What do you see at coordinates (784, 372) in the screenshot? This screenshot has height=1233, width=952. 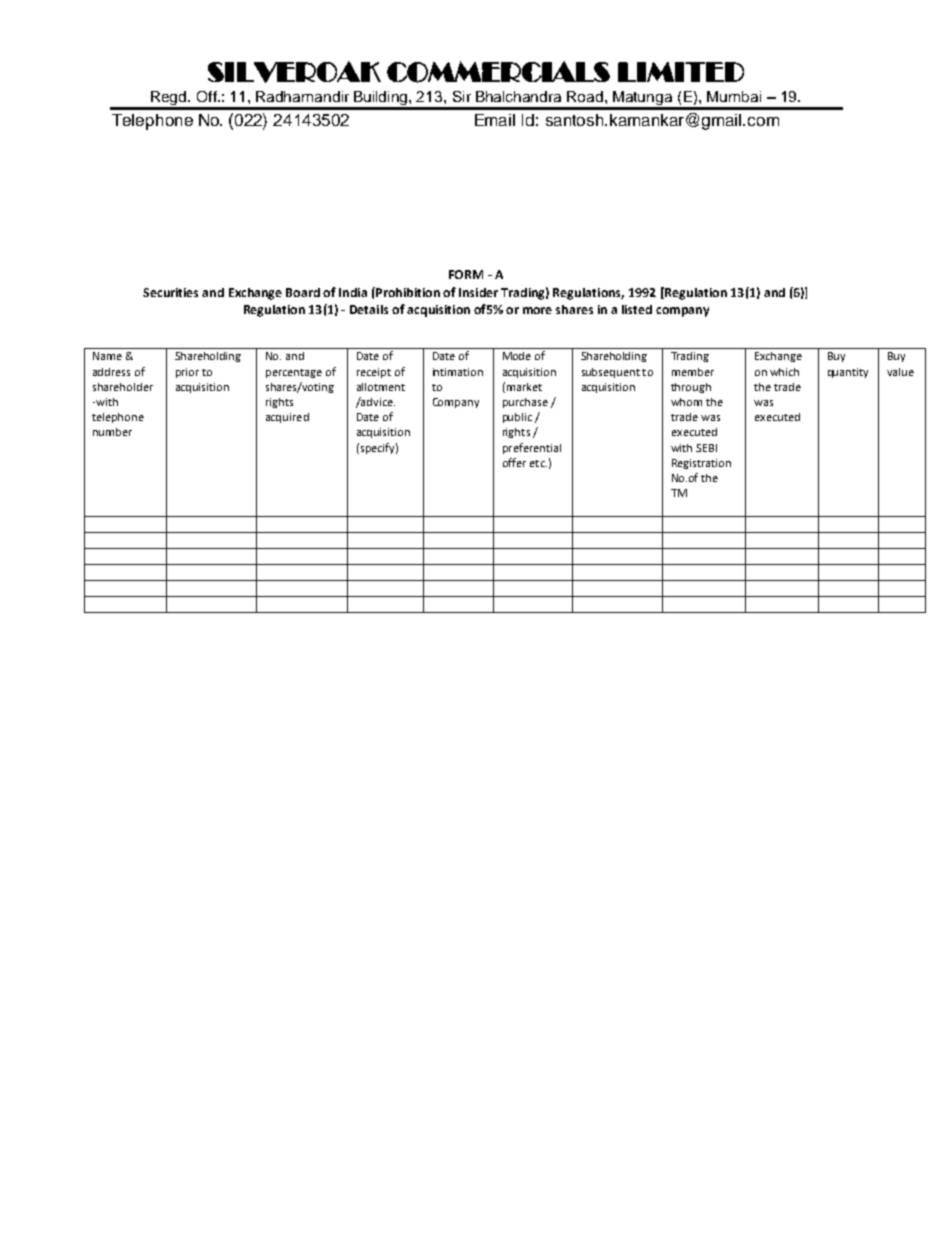 I see `which` at bounding box center [784, 372].
